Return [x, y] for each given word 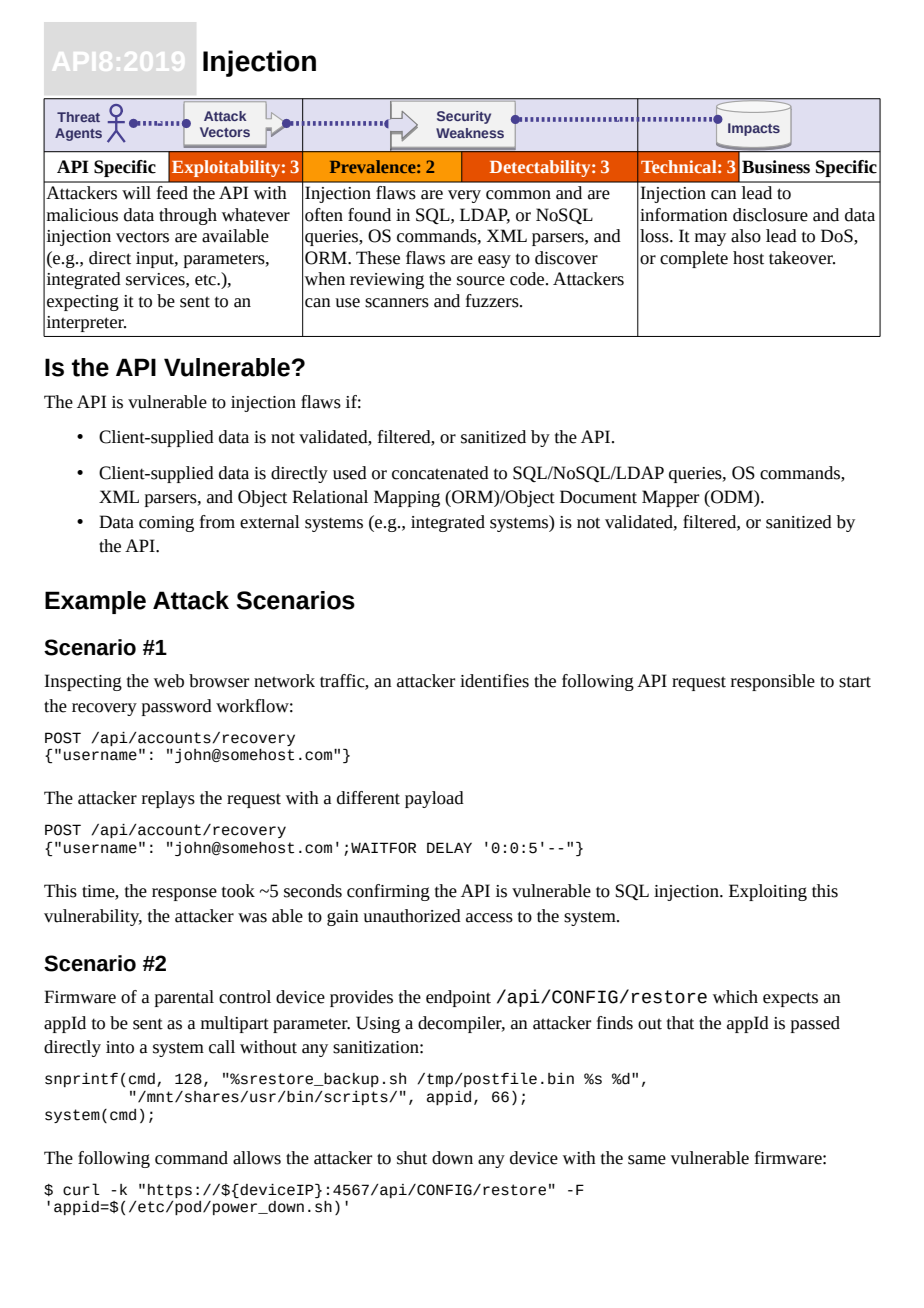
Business [776, 167]
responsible [773, 682]
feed [172, 193]
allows [257, 1158]
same [647, 1160]
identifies [494, 681]
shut [412, 1158]
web [169, 681]
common [518, 195]
